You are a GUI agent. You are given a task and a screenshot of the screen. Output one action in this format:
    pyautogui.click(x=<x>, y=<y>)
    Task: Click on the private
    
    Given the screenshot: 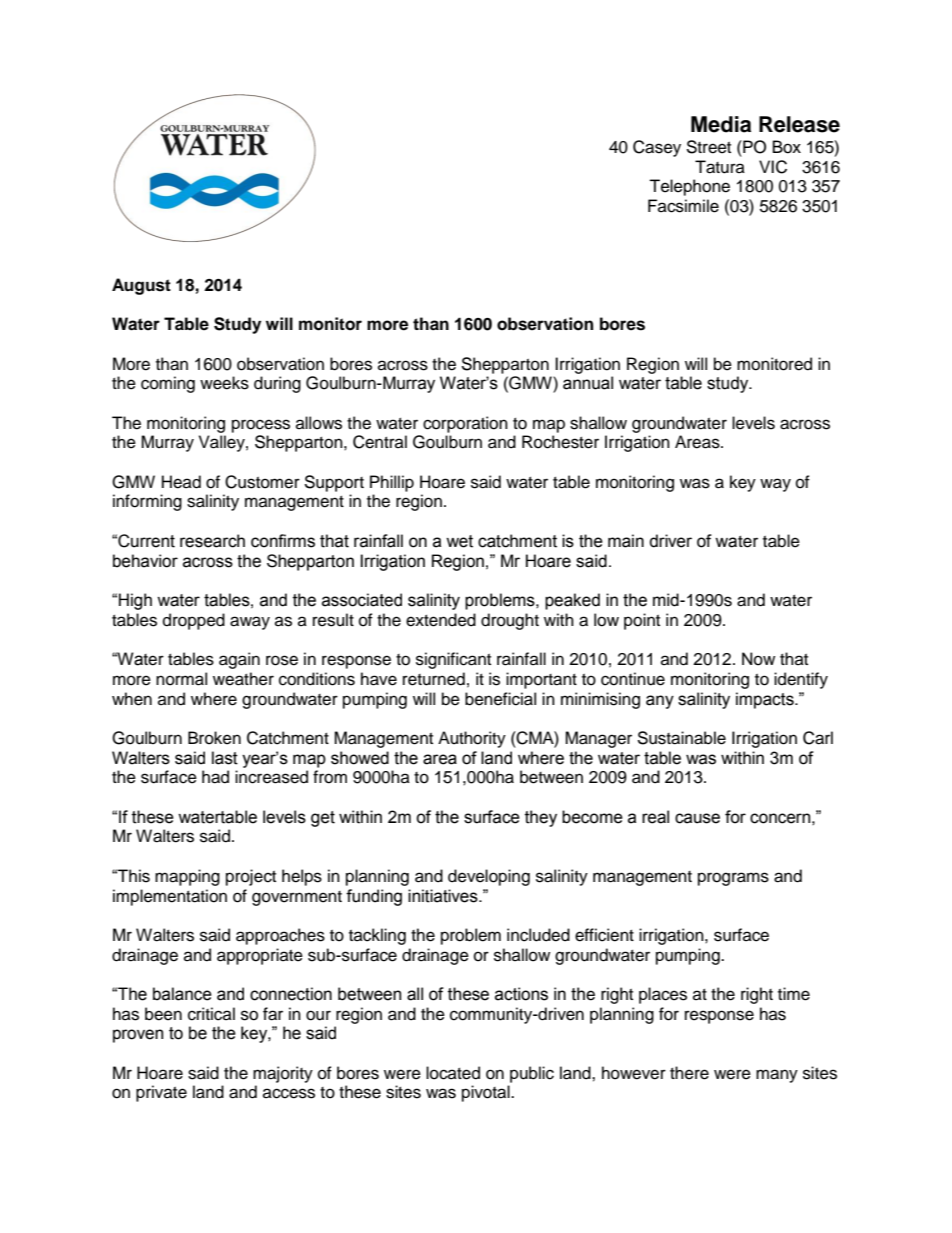 What is the action you would take?
    pyautogui.click(x=161, y=1093)
